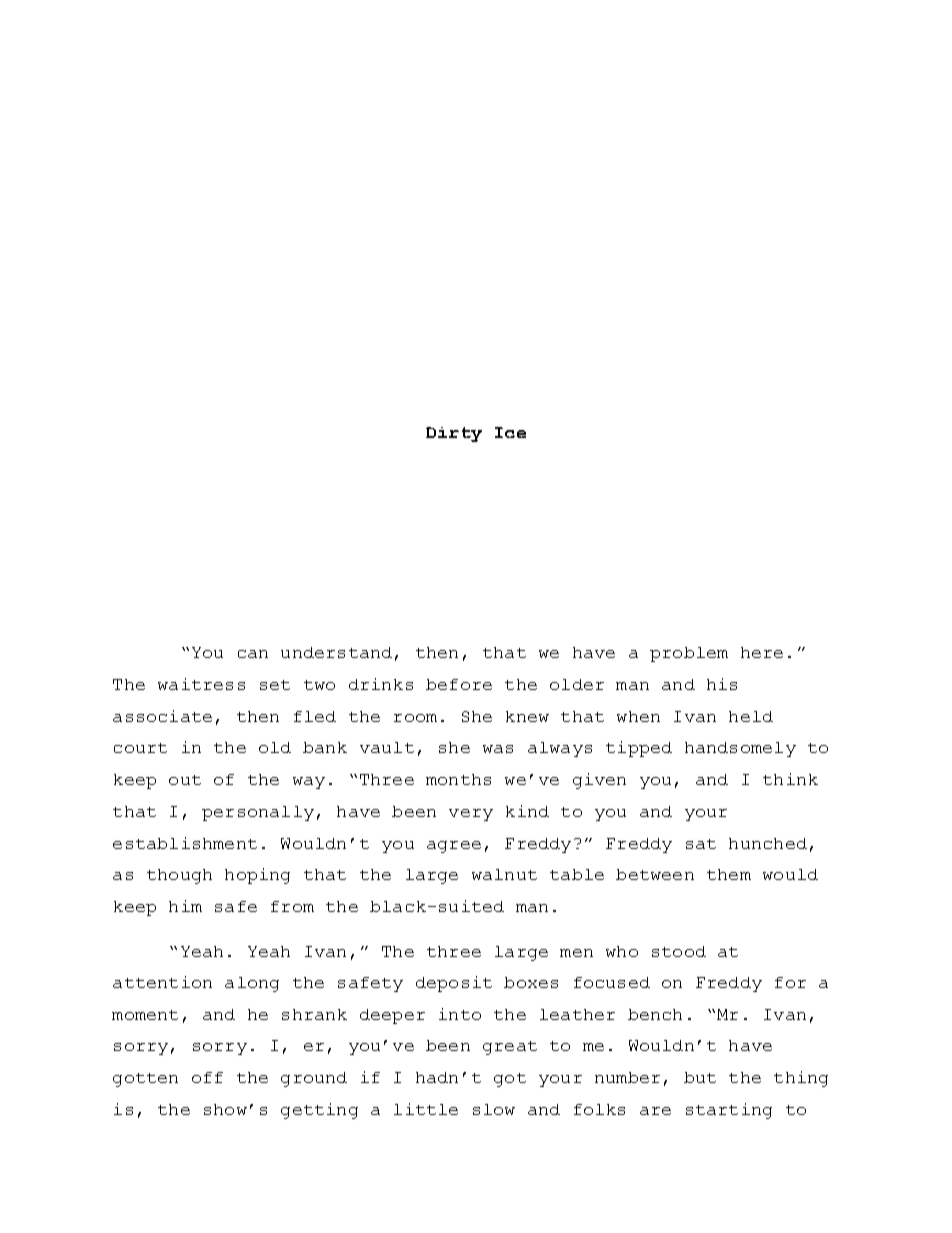  What do you see at coordinates (257, 876) in the image?
I see `hoping` at bounding box center [257, 876].
